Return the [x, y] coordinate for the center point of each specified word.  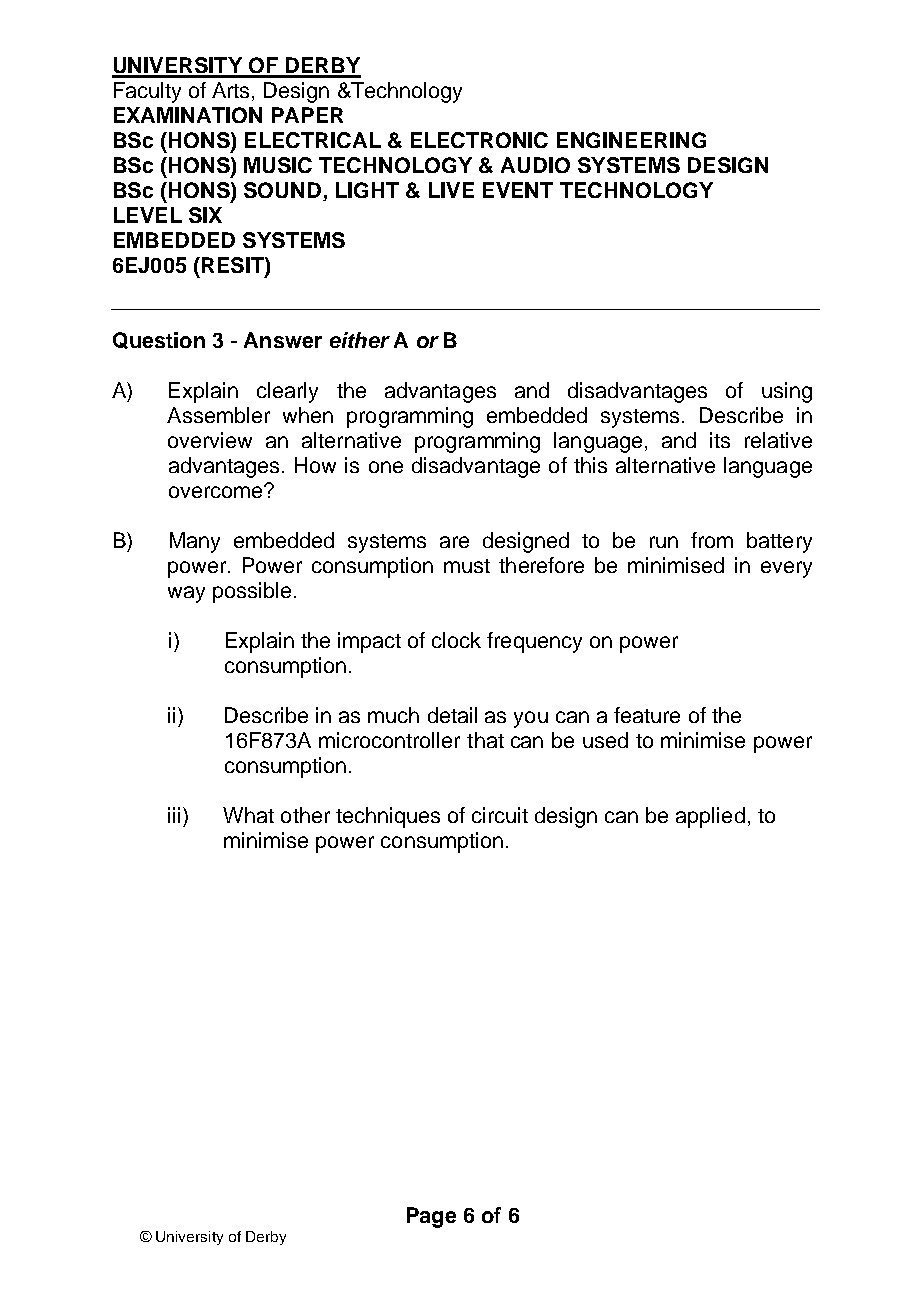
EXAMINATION [188, 115]
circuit [500, 815]
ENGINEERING [631, 140]
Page [431, 1217]
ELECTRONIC [479, 140]
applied [710, 817]
